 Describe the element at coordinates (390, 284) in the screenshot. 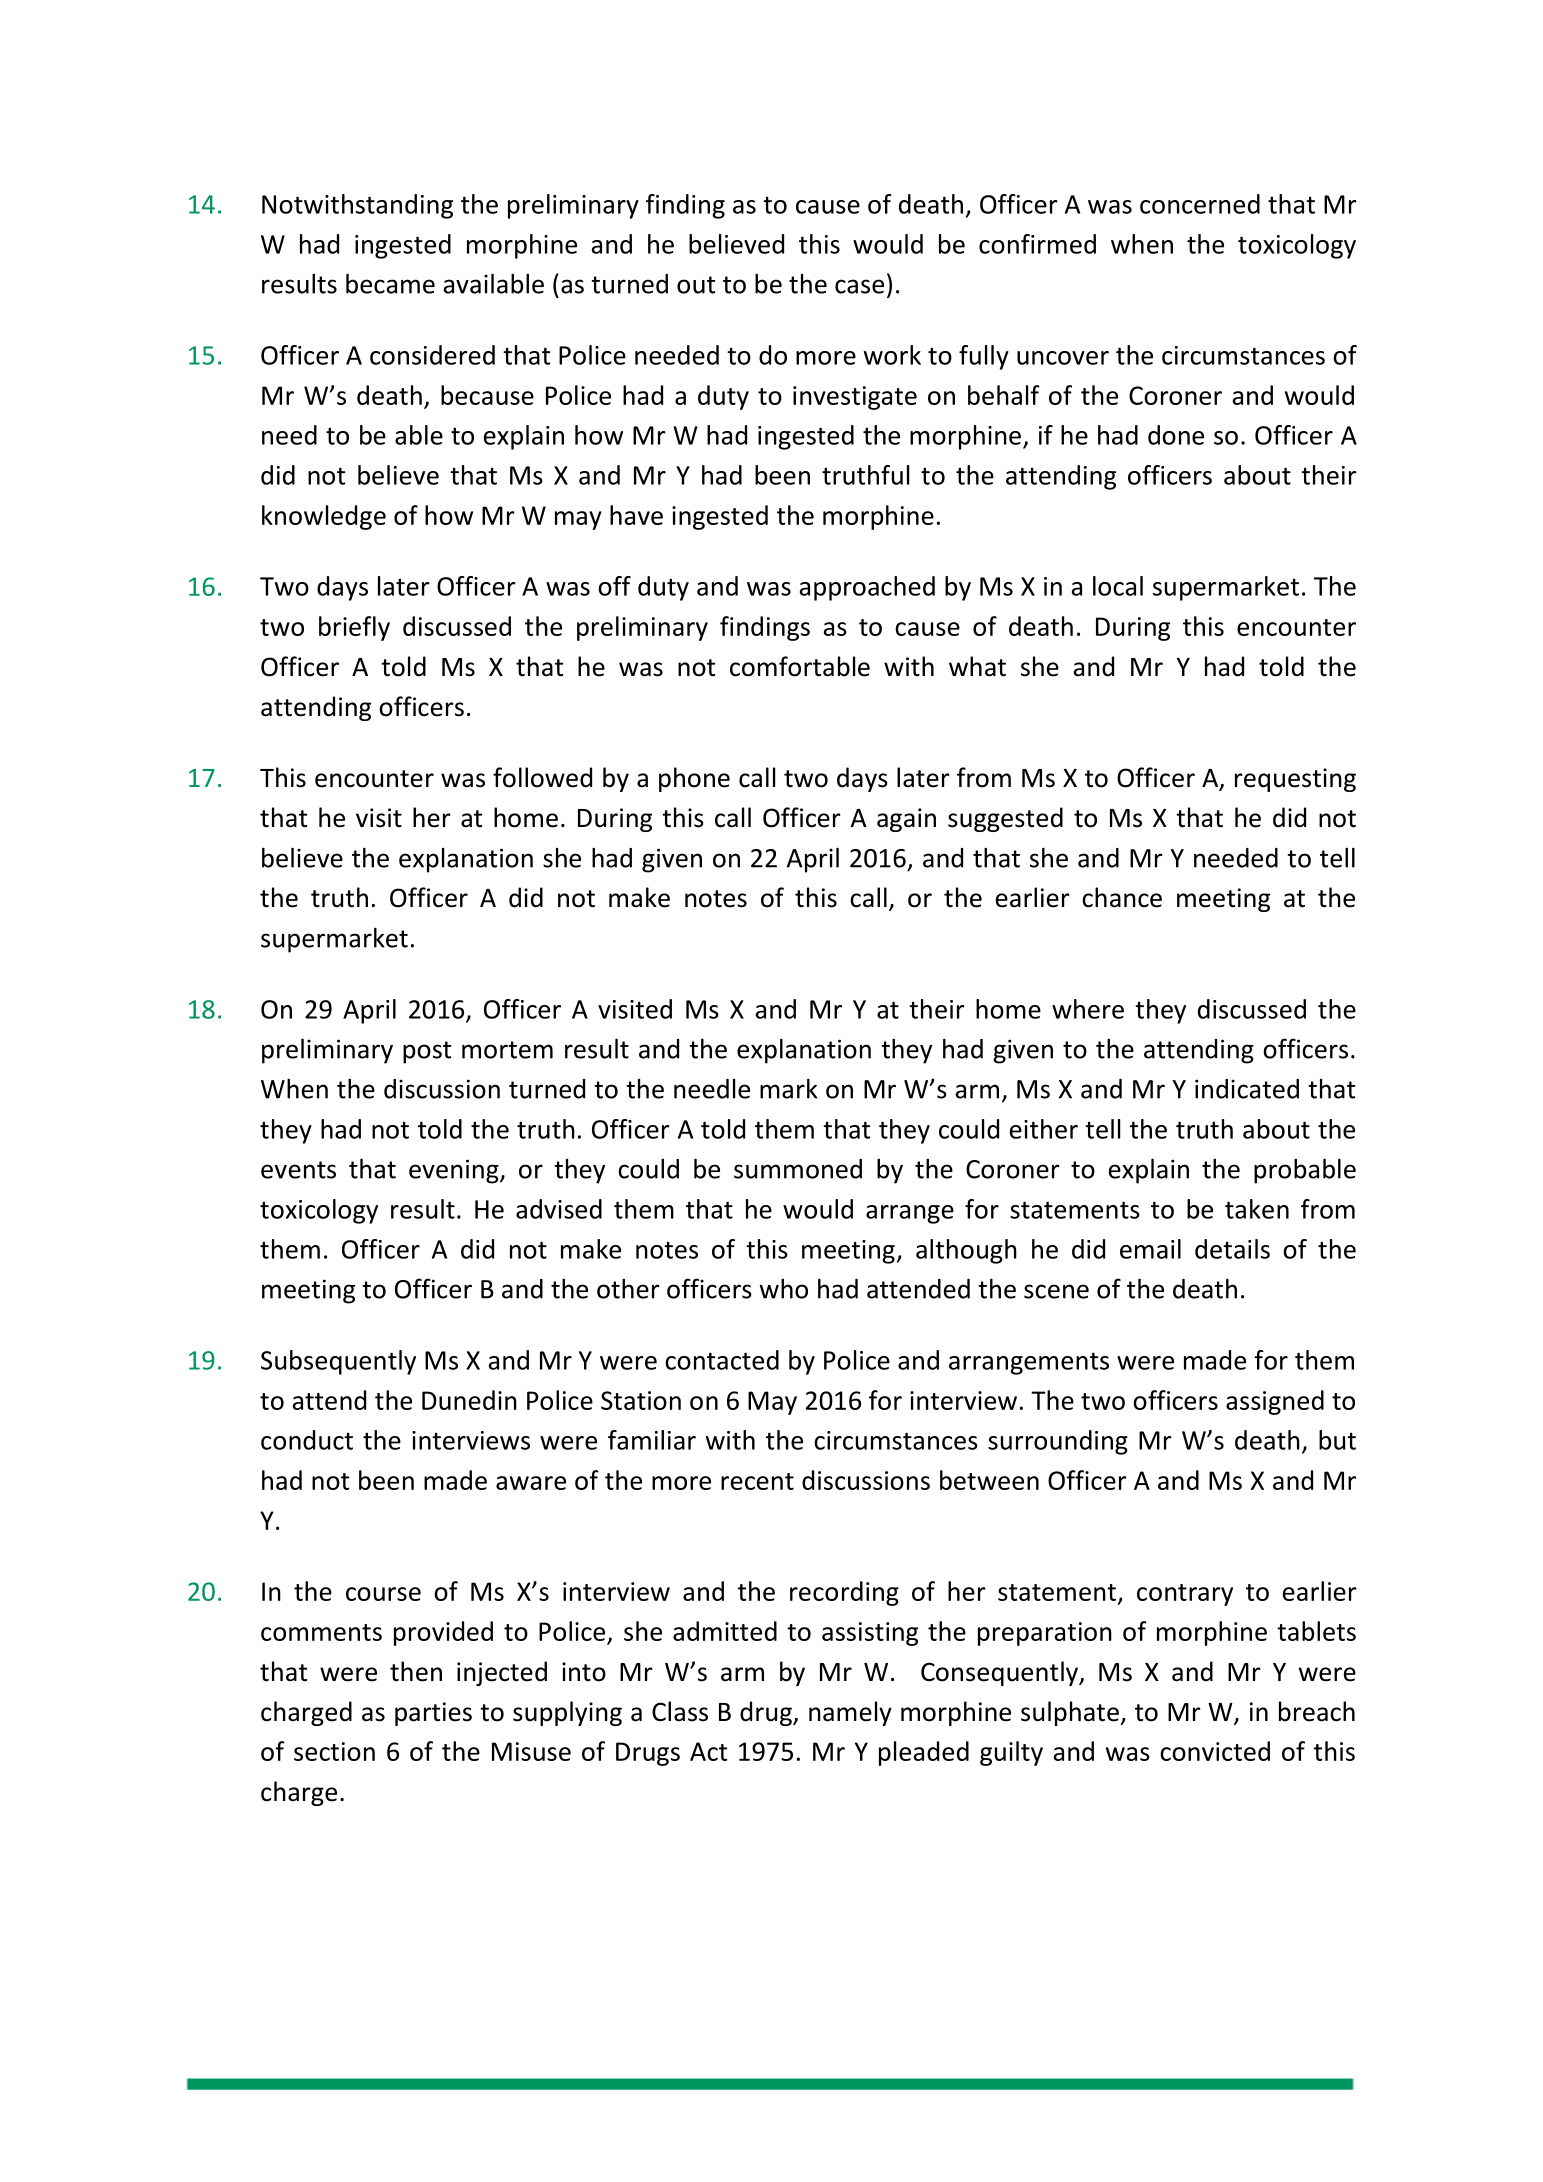

I see `became` at that location.
